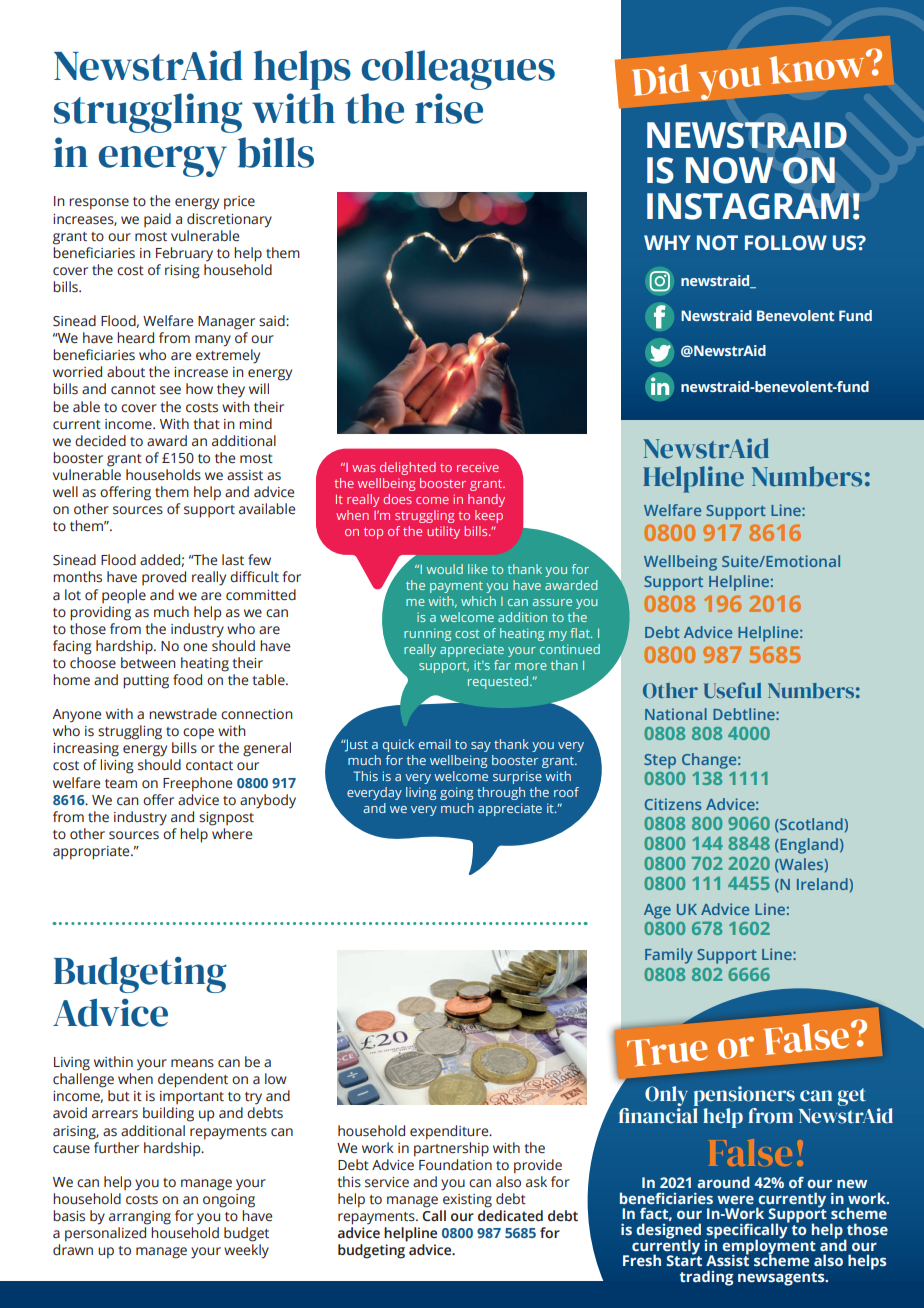 The image size is (924, 1308). What do you see at coordinates (478, 467) in the page?
I see `receive` at bounding box center [478, 467].
